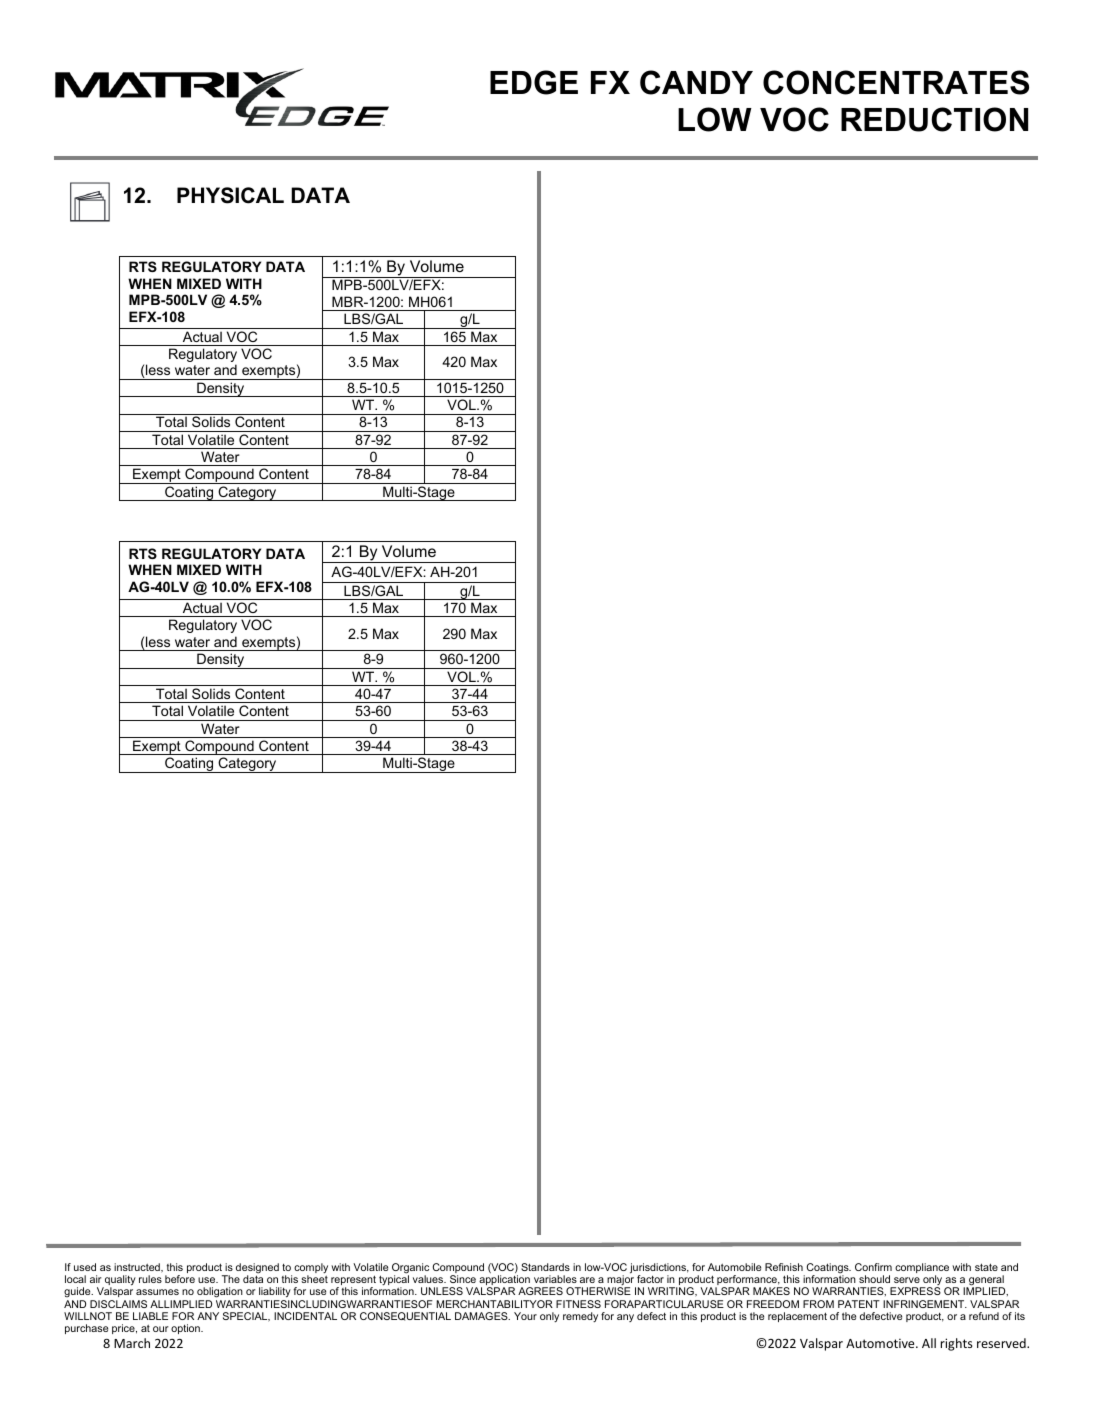  Describe the element at coordinates (85, 1267) in the screenshot. I see `used` at that location.
